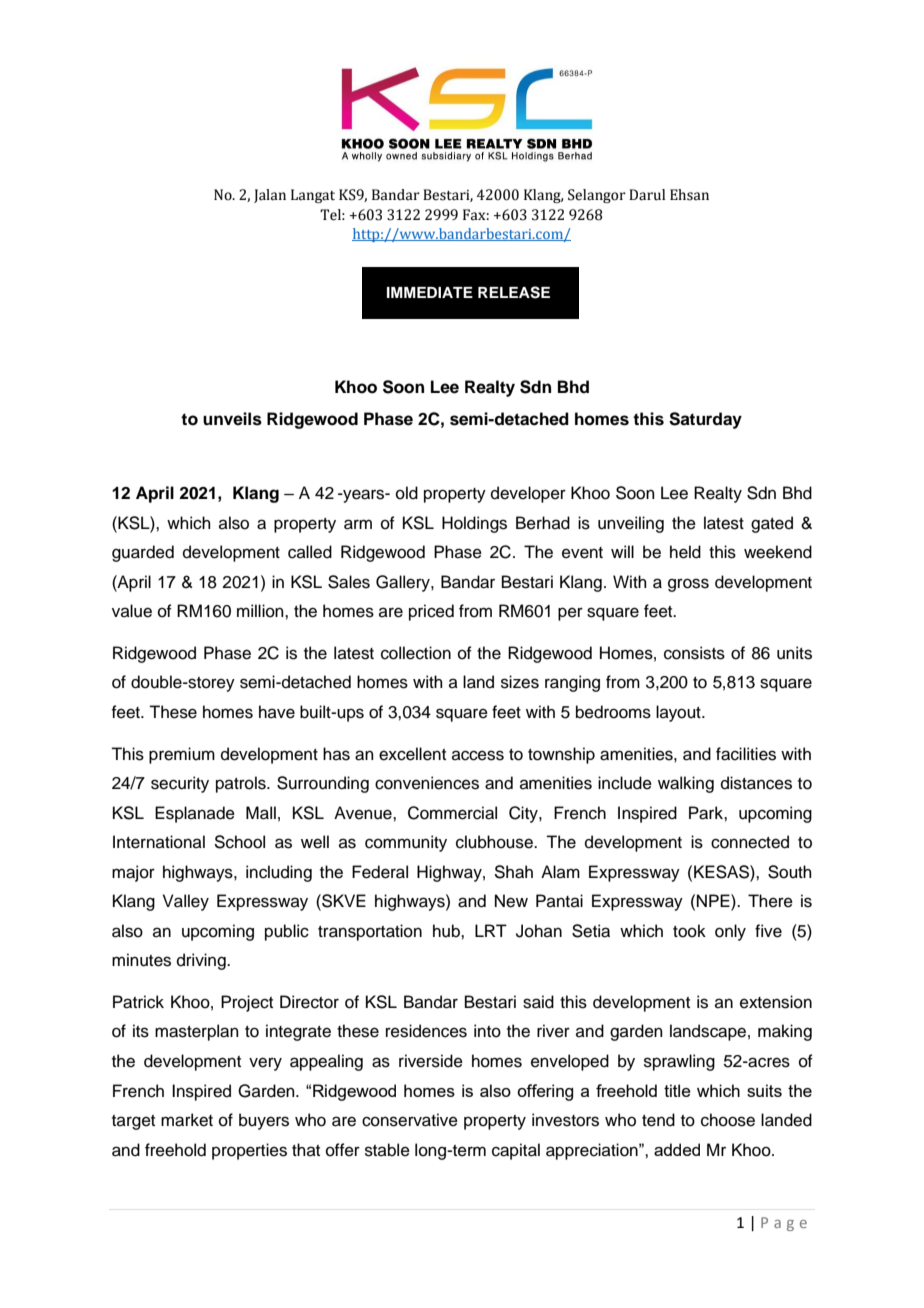 The image size is (924, 1308). Describe the element at coordinates (410, 1120) in the page. I see `conservative` at that location.
